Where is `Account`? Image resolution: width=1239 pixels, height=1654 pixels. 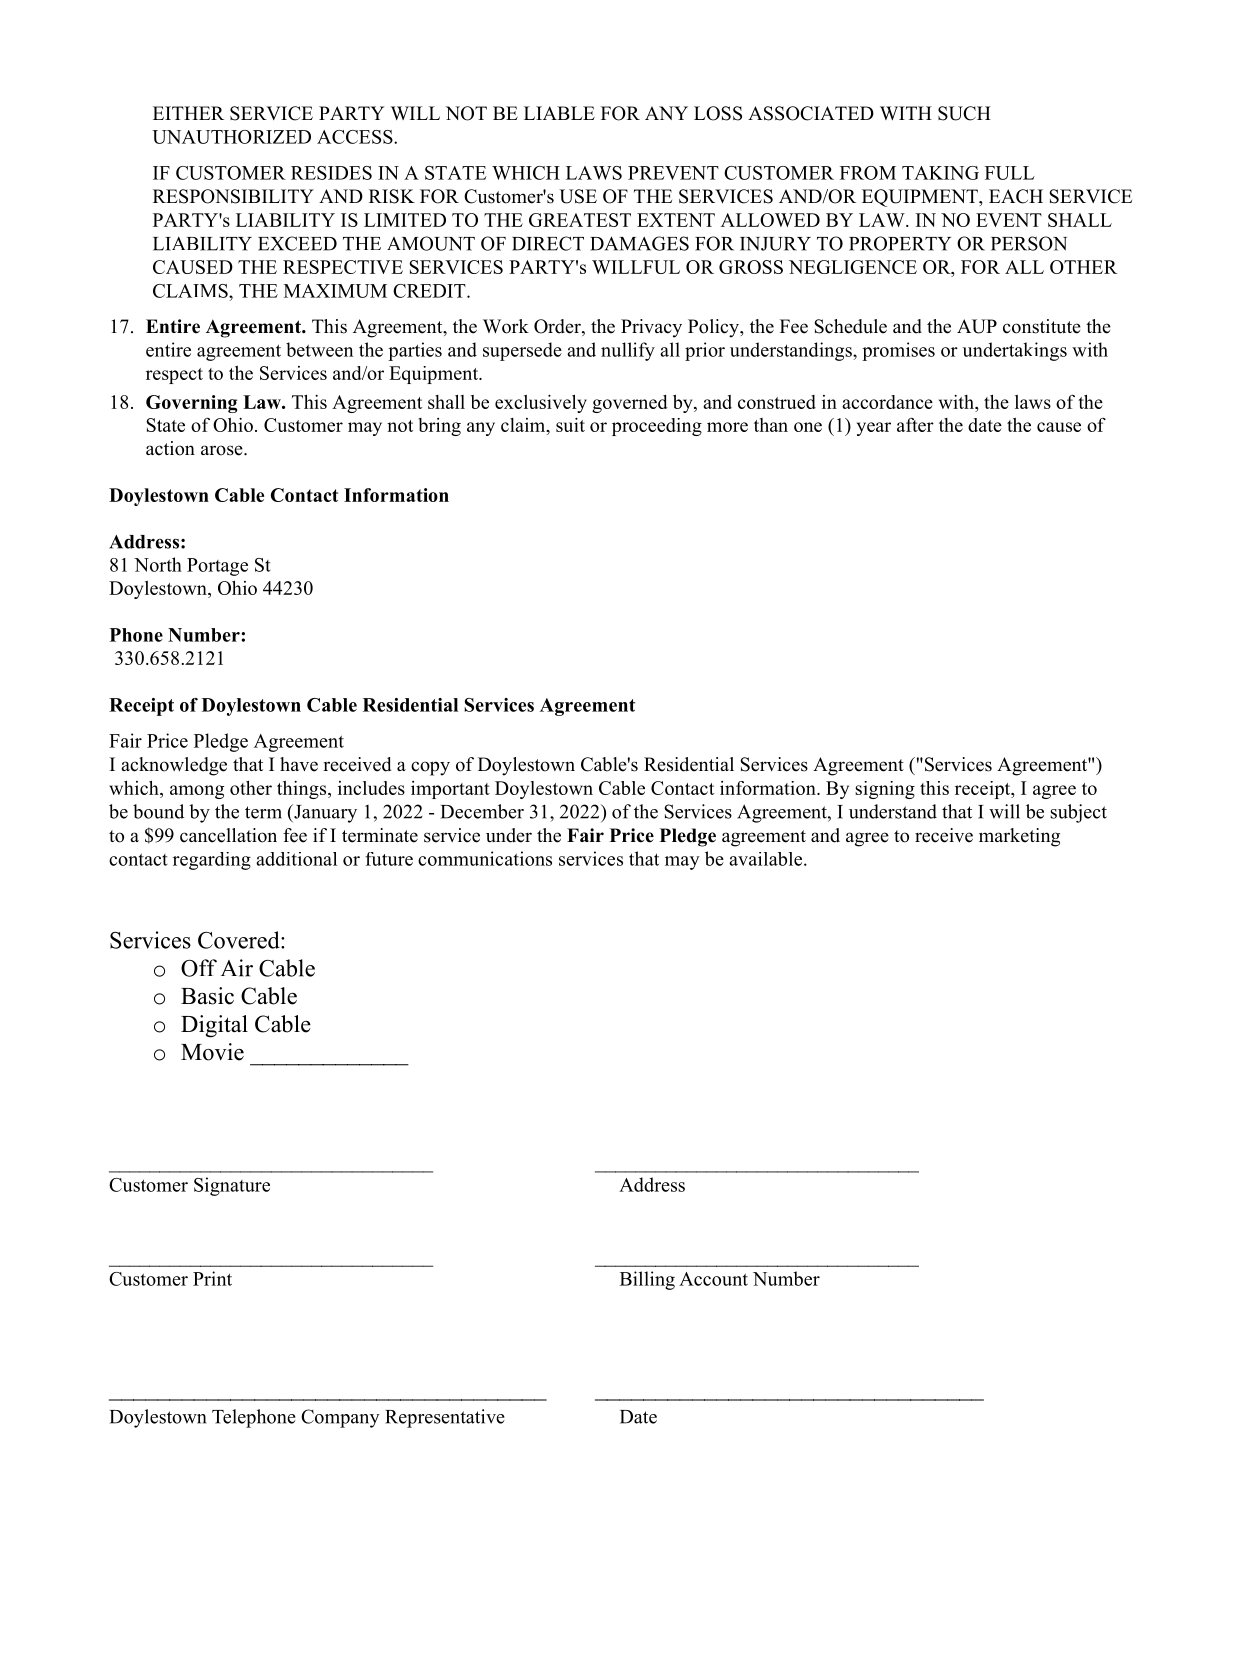
Account is located at coordinates (713, 1279).
